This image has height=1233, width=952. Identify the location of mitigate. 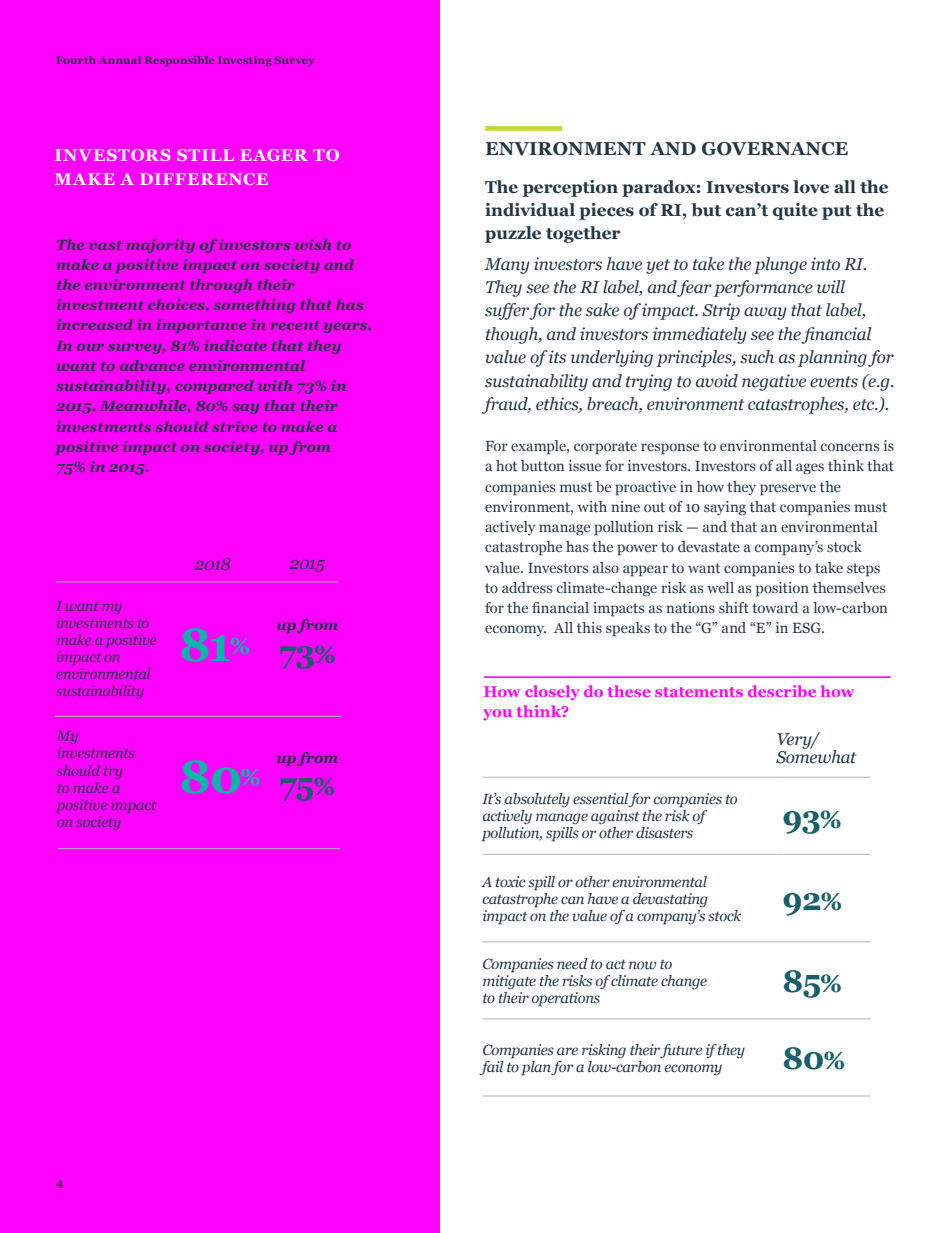
(509, 982).
